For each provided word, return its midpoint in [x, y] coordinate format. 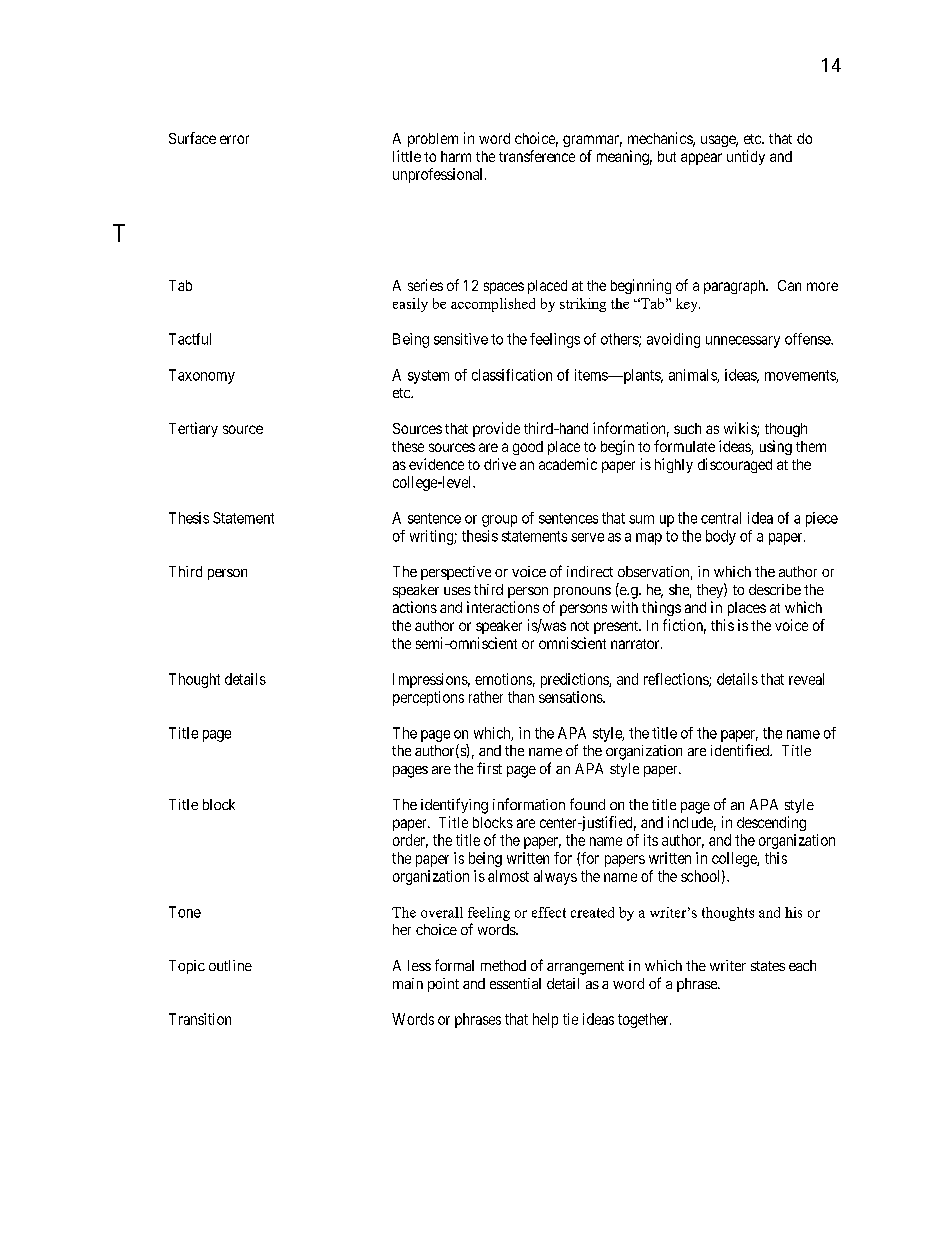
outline [230, 965]
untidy [746, 157]
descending [771, 823]
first [489, 768]
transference [537, 156]
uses [457, 591]
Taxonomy [202, 376]
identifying [454, 806]
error [234, 139]
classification [512, 375]
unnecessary [743, 342]
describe [775, 589]
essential [515, 983]
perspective [456, 573]
